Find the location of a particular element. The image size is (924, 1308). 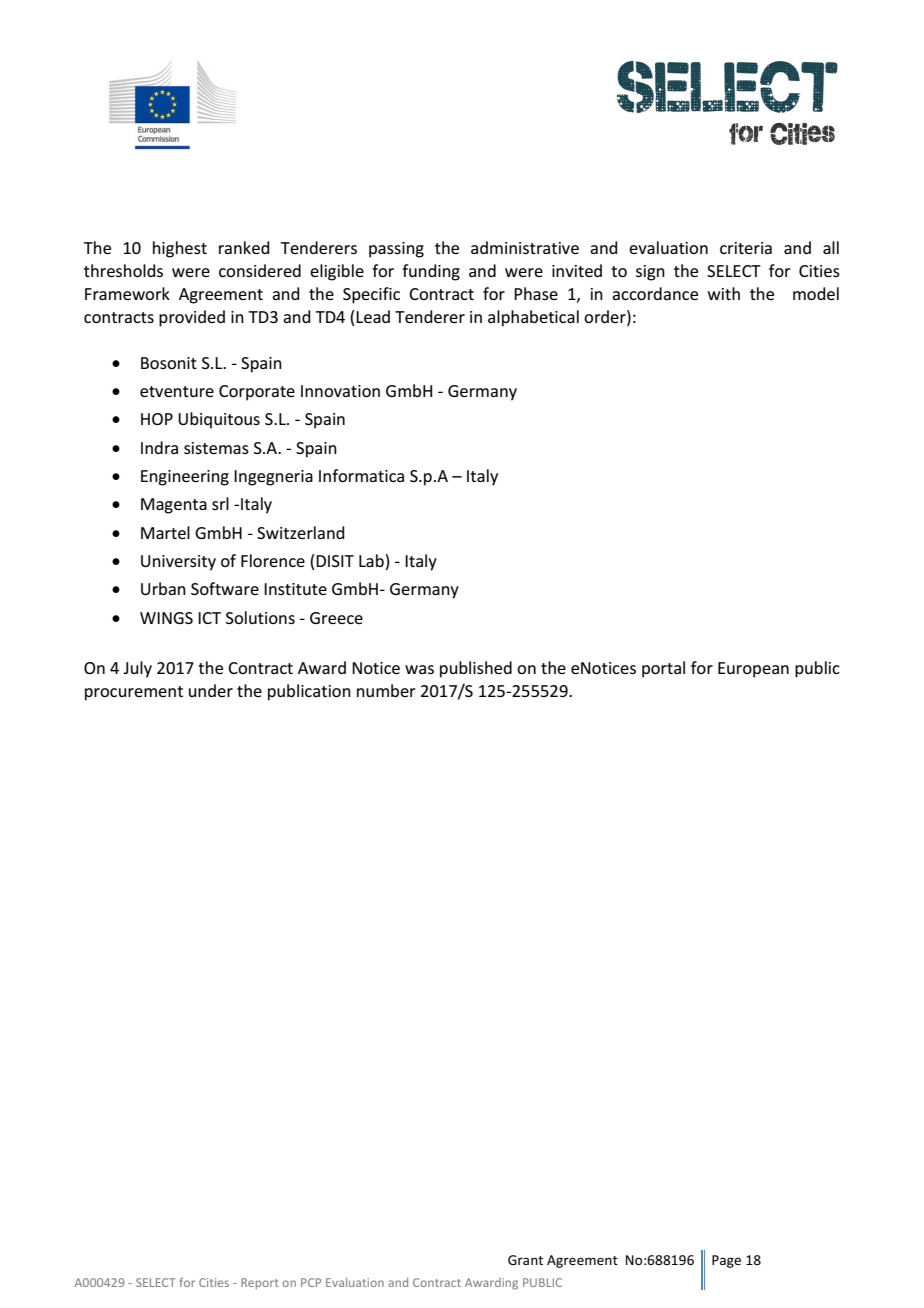

srl is located at coordinates (220, 503).
